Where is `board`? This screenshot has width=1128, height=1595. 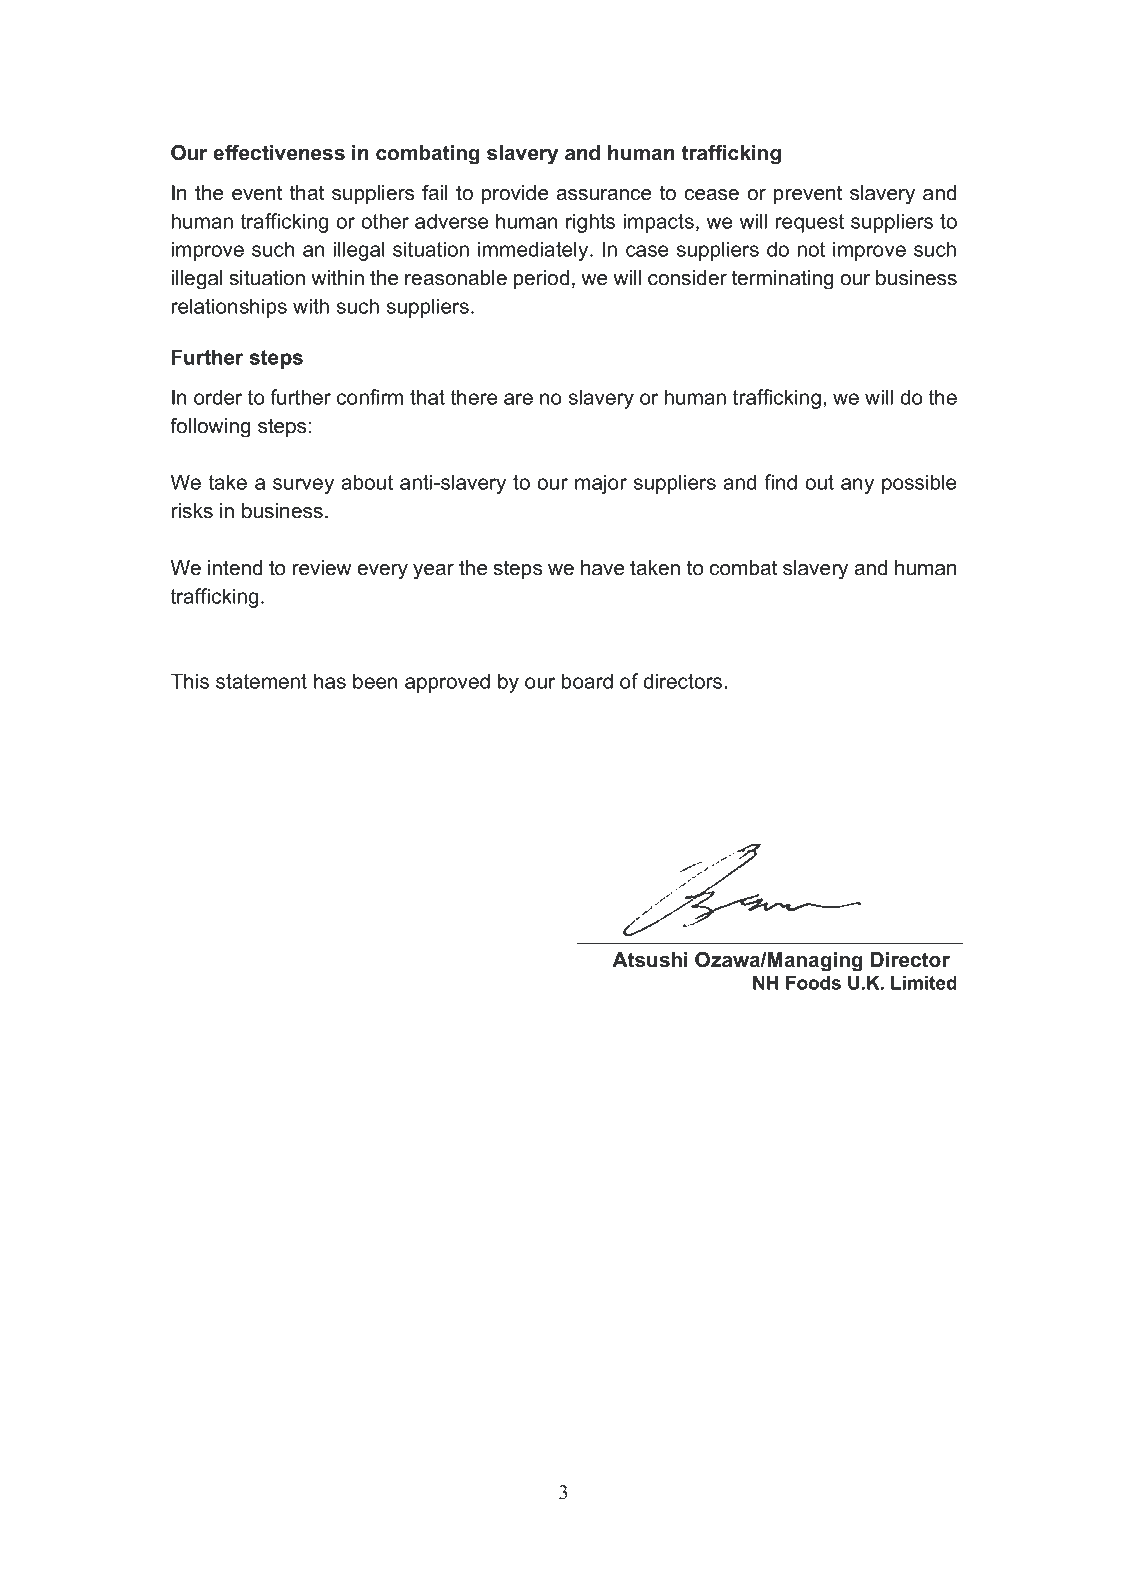 board is located at coordinates (587, 681).
